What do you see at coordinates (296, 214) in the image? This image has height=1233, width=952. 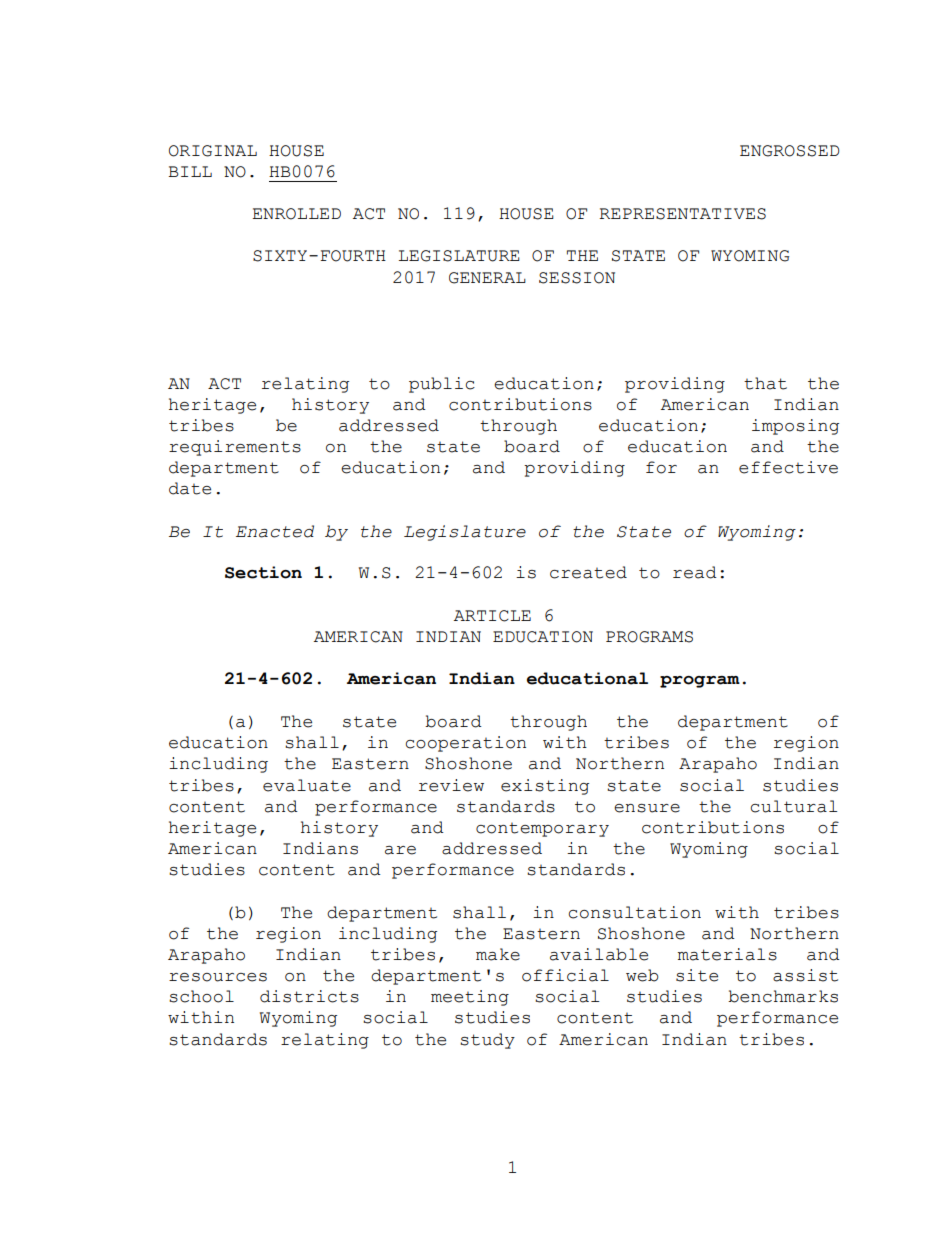 I see `ENROLLED` at bounding box center [296, 214].
